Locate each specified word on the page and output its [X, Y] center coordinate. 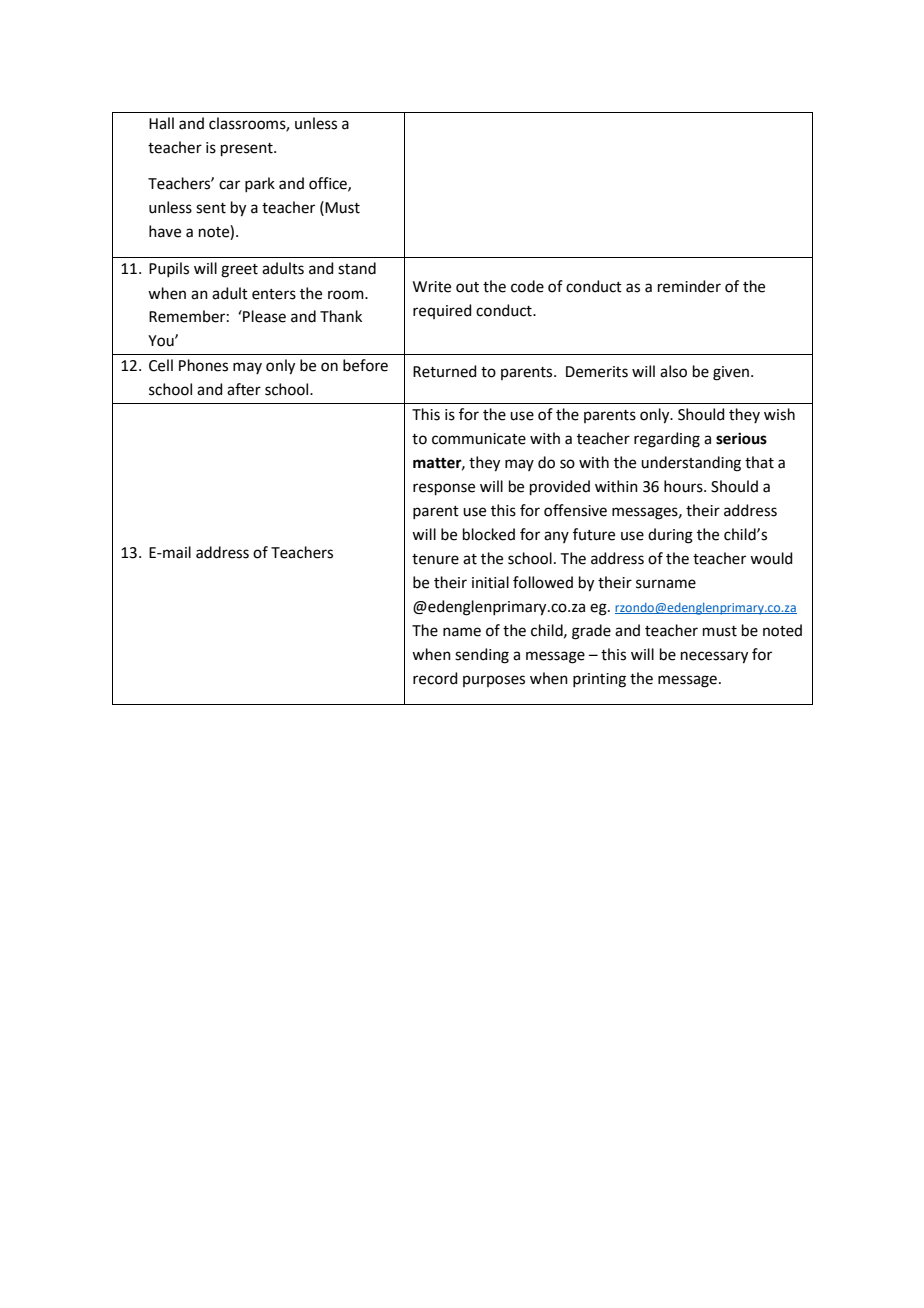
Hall [161, 123]
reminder [689, 286]
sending [482, 656]
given [731, 373]
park [260, 184]
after [244, 389]
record [435, 678]
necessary [714, 657]
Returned [445, 371]
